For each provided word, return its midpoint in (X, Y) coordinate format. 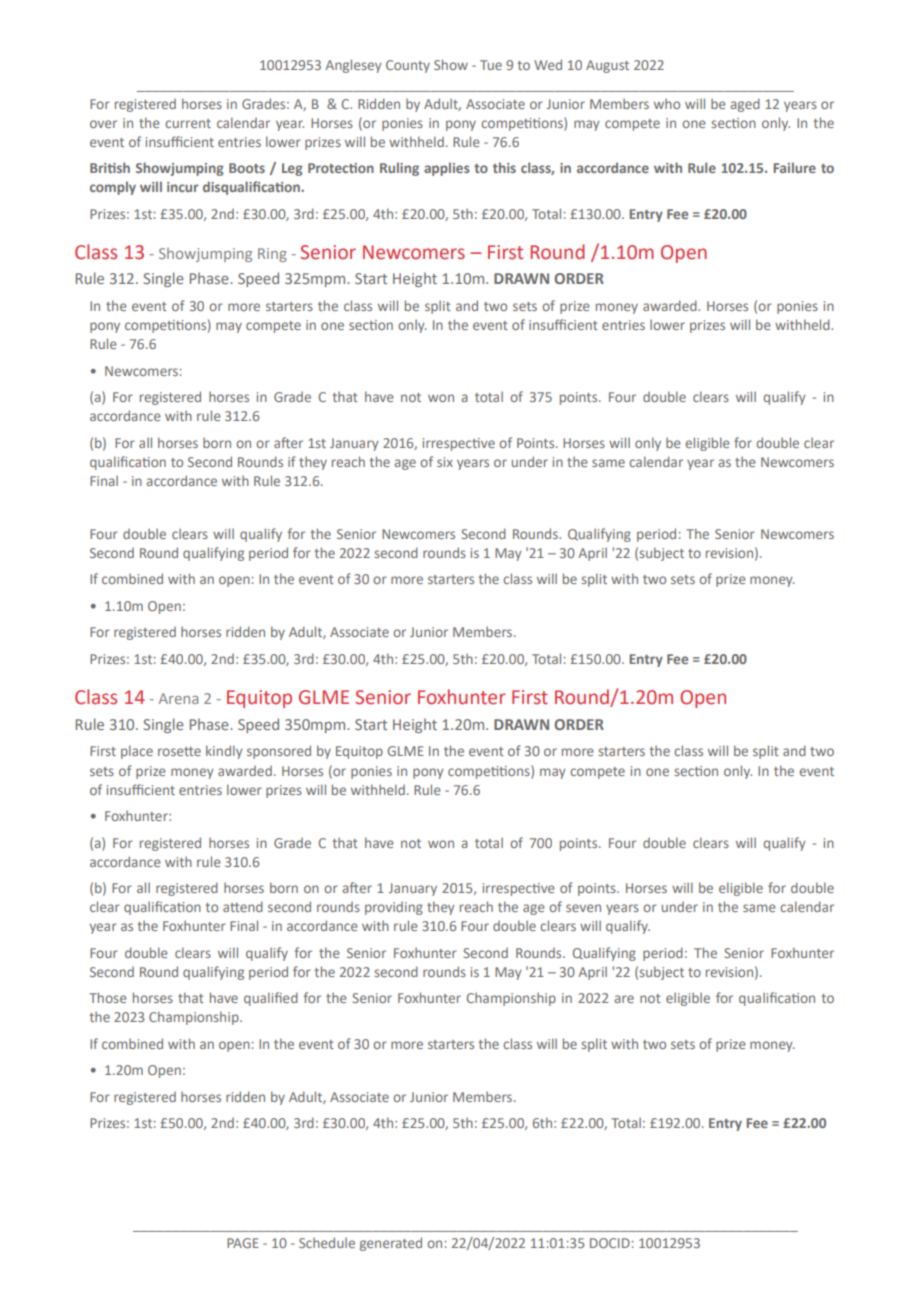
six (445, 462)
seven (583, 908)
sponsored (279, 752)
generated (391, 1244)
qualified (271, 999)
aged (745, 105)
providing (394, 908)
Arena (178, 698)
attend (243, 906)
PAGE (243, 1243)
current (188, 123)
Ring (272, 255)
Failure (794, 167)
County (408, 66)
